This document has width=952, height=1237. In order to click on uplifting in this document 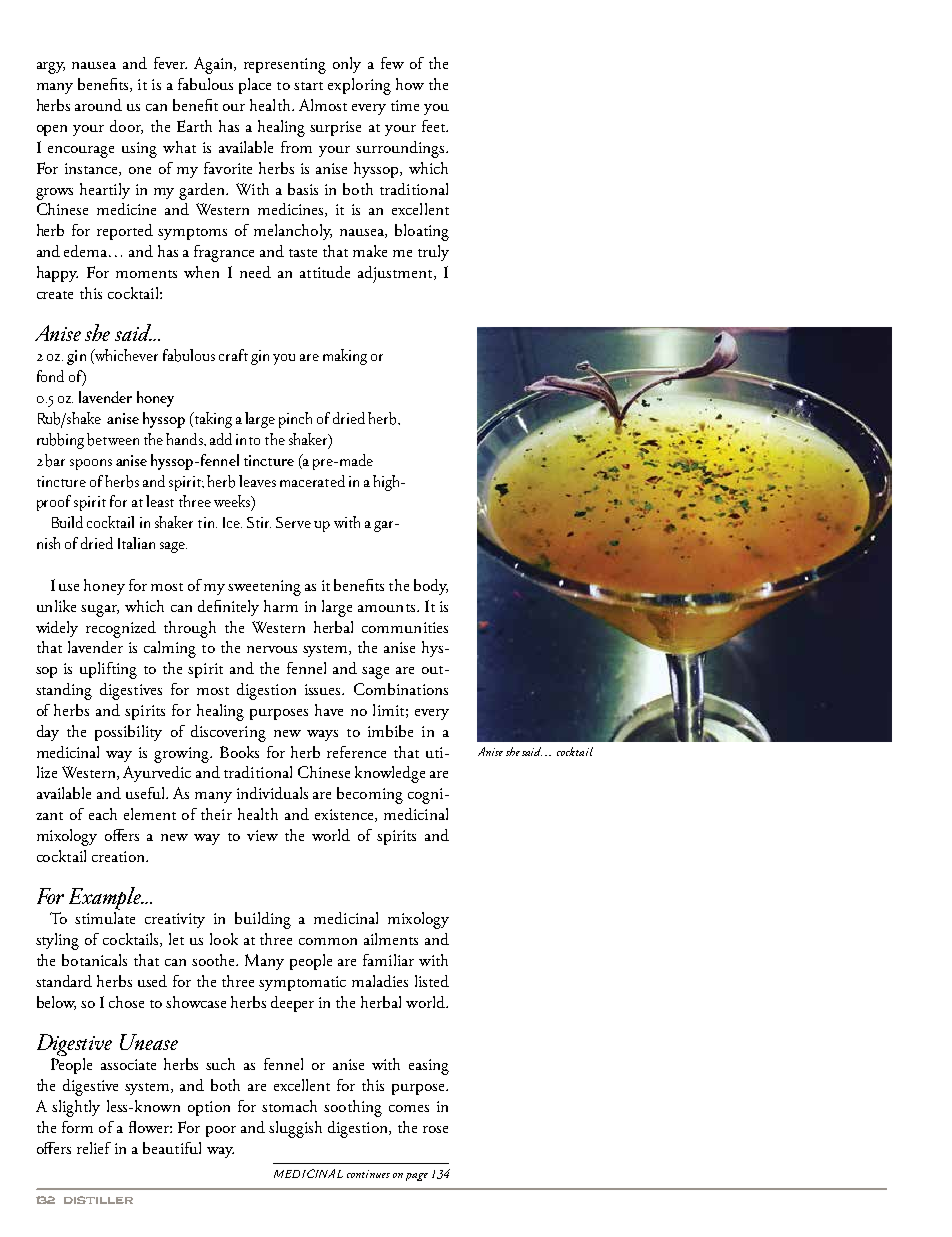, I will do `click(108, 670)`.
